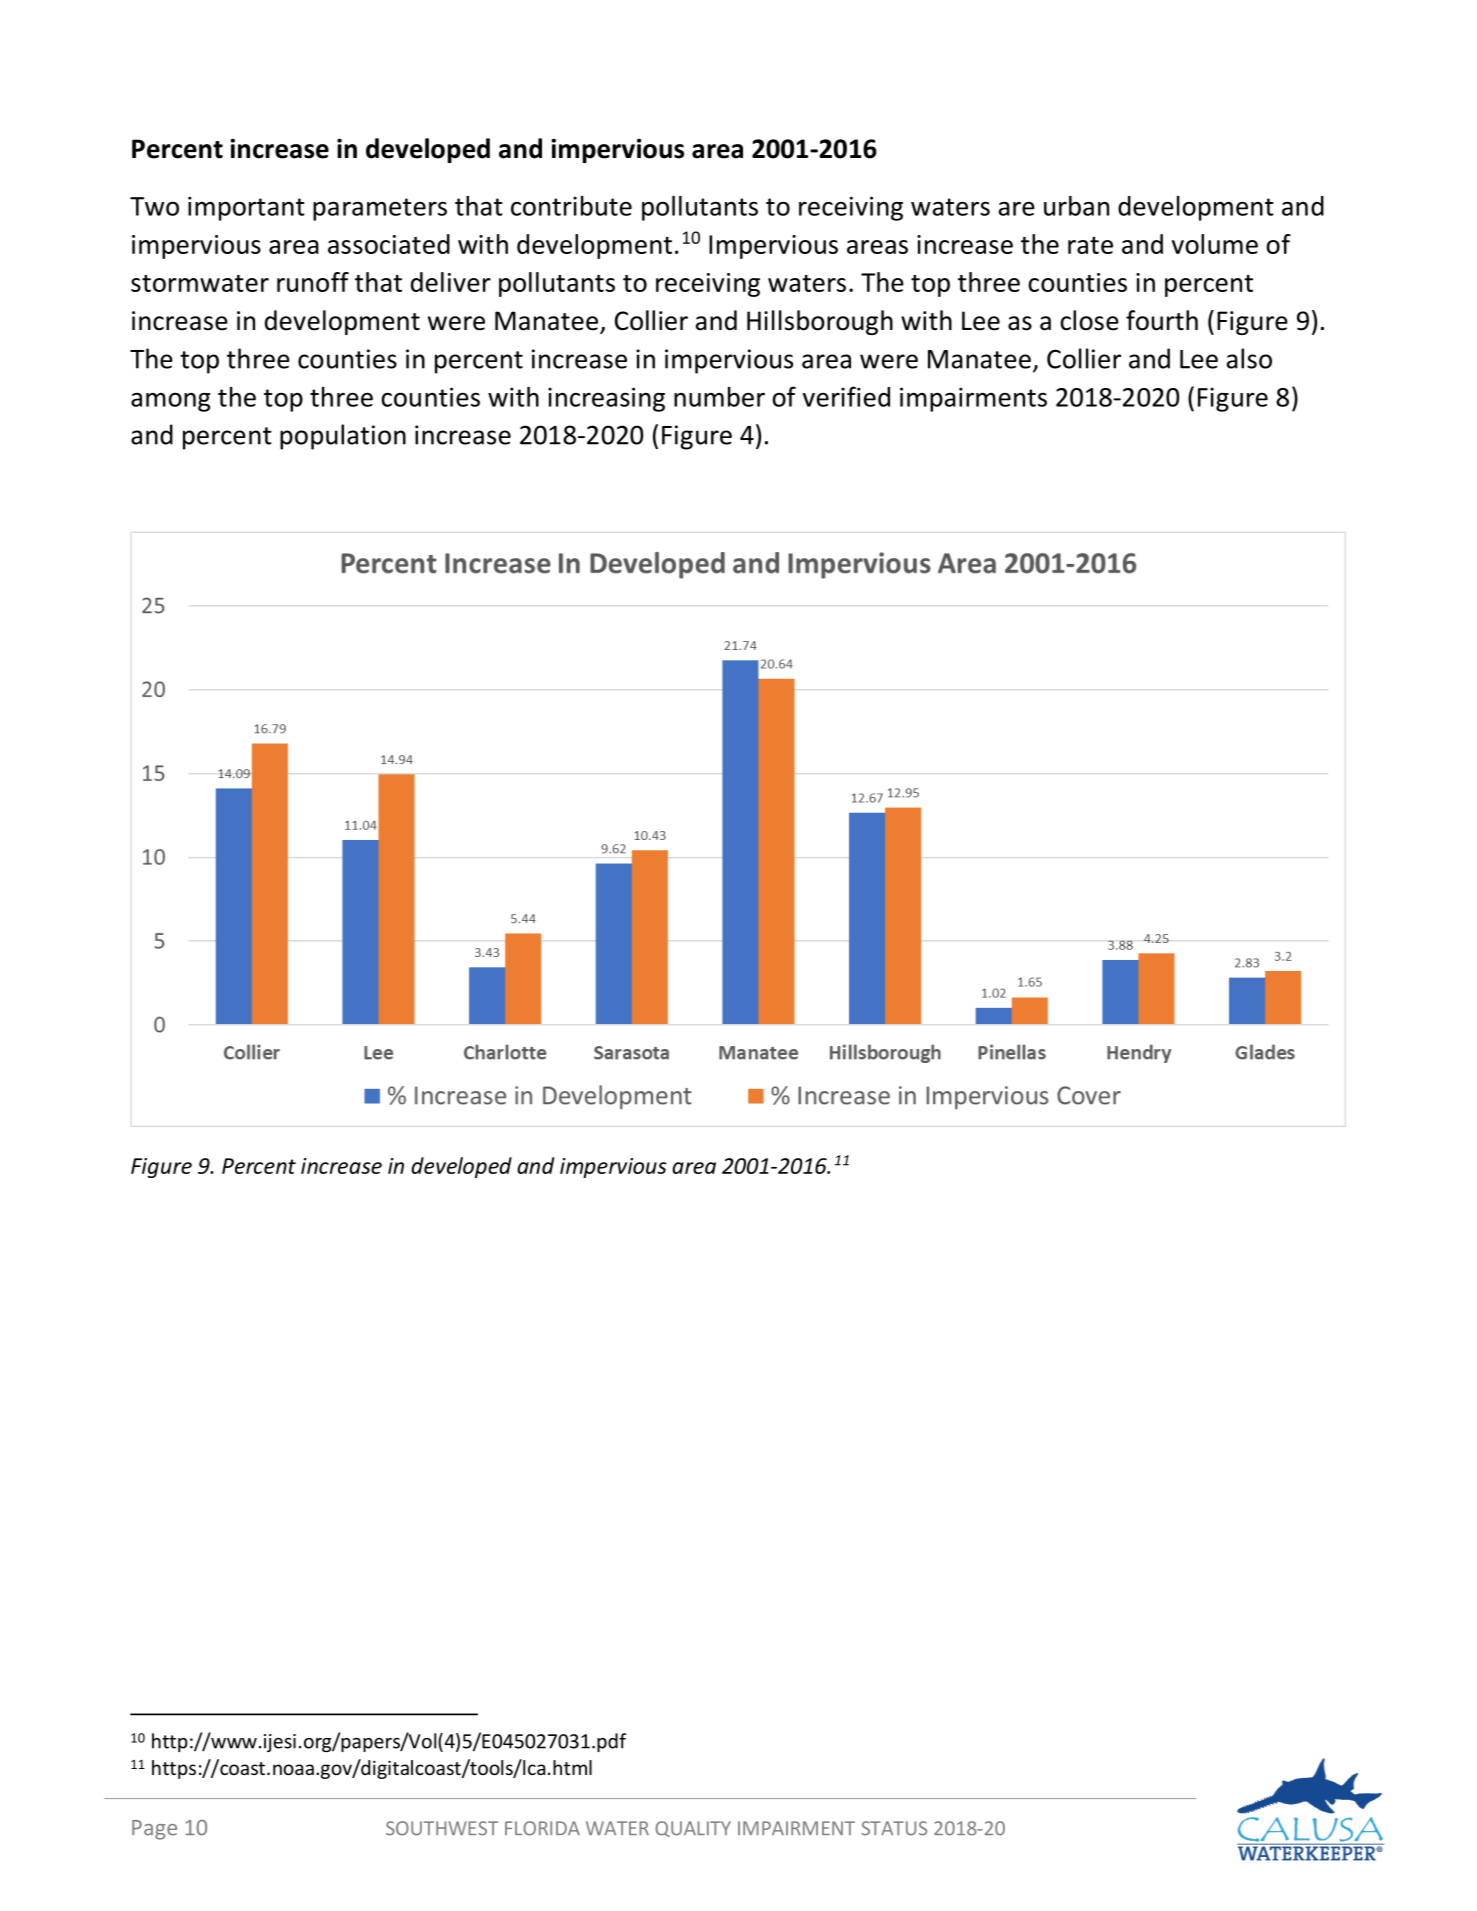 The height and width of the screenshot is (1911, 1477). I want to click on verified, so click(846, 396).
